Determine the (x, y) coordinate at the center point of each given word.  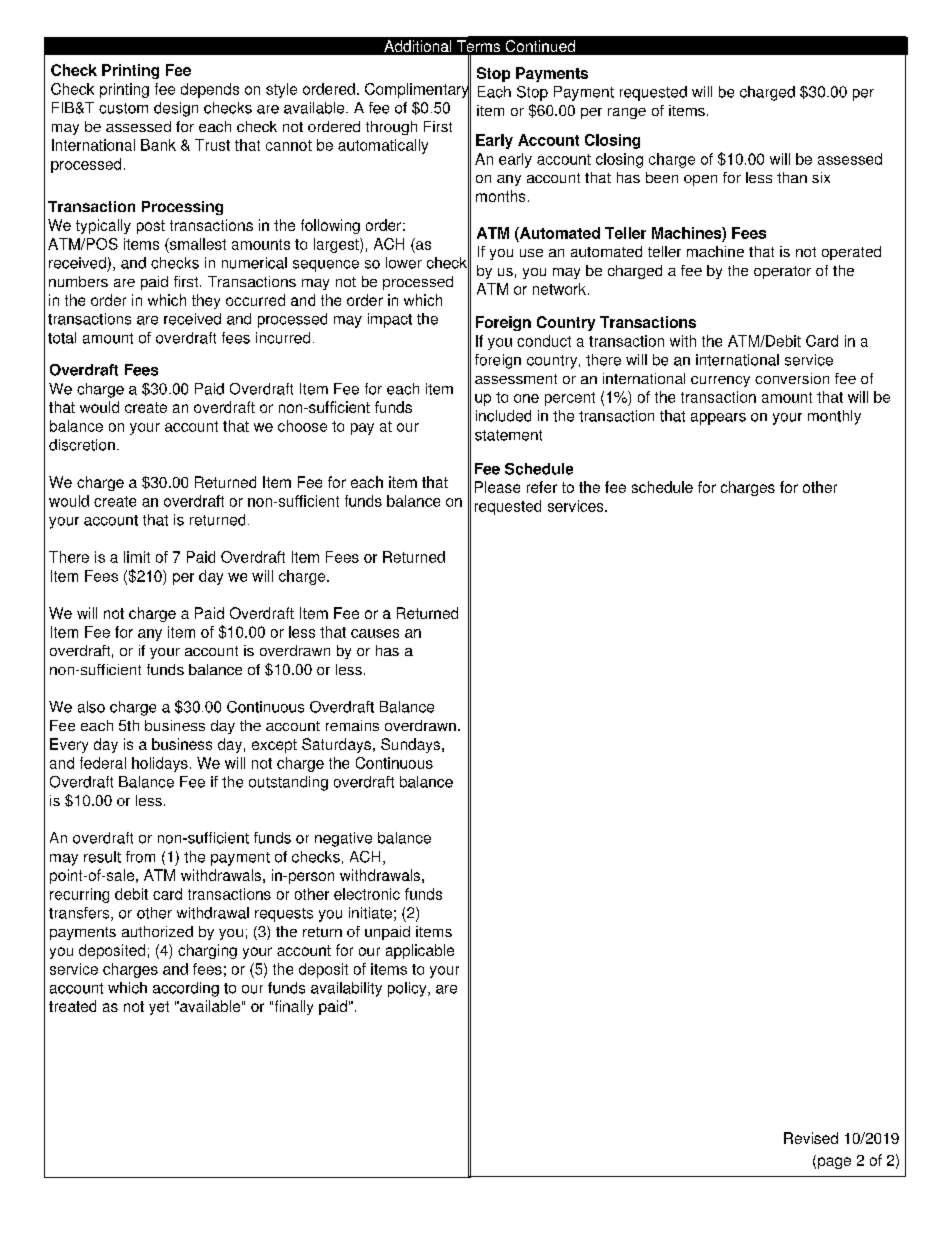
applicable (420, 951)
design (176, 109)
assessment (516, 379)
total (62, 338)
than (792, 177)
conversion (792, 378)
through (391, 128)
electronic (367, 894)
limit (137, 557)
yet (159, 1008)
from (140, 857)
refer (542, 487)
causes (375, 633)
